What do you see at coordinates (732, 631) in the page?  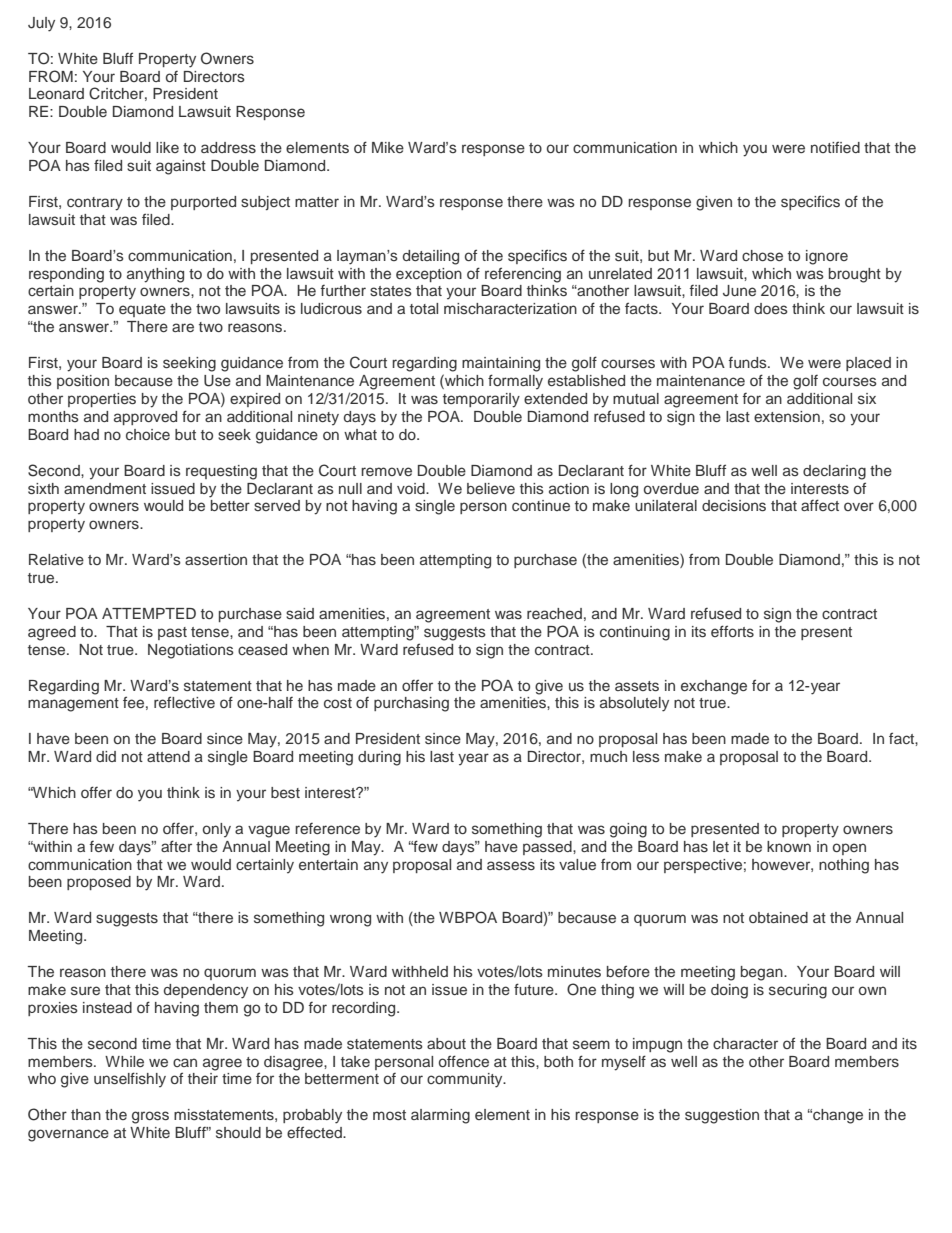 I see `efforts` at bounding box center [732, 631].
